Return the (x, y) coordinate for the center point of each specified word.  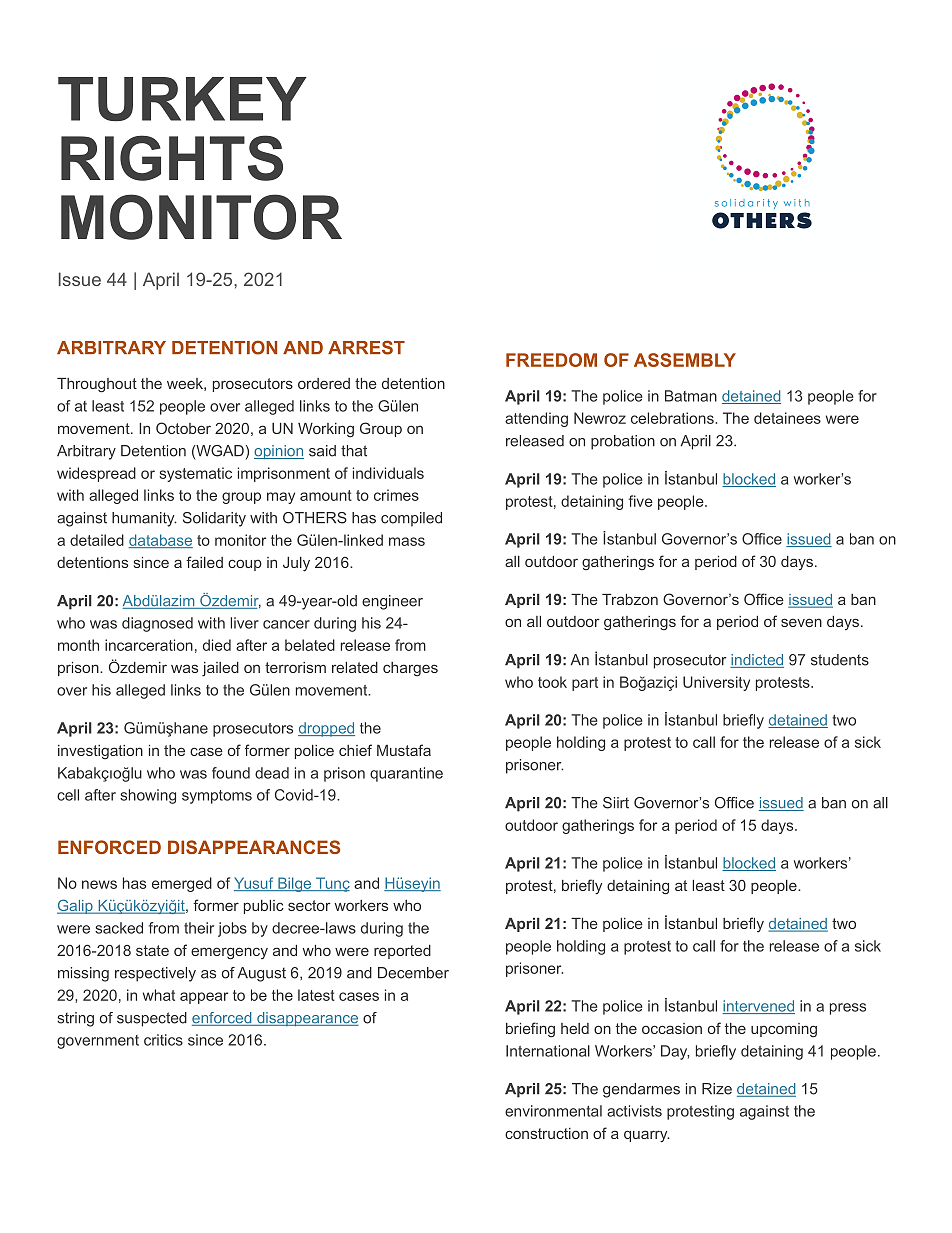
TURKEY (182, 99)
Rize (717, 1089)
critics (163, 1040)
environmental (553, 1111)
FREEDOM (551, 360)
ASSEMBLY (685, 360)
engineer (392, 602)
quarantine (406, 774)
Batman (691, 396)
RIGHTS (172, 158)
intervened (758, 1007)
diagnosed (157, 624)
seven (801, 622)
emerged (182, 884)
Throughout (97, 385)
